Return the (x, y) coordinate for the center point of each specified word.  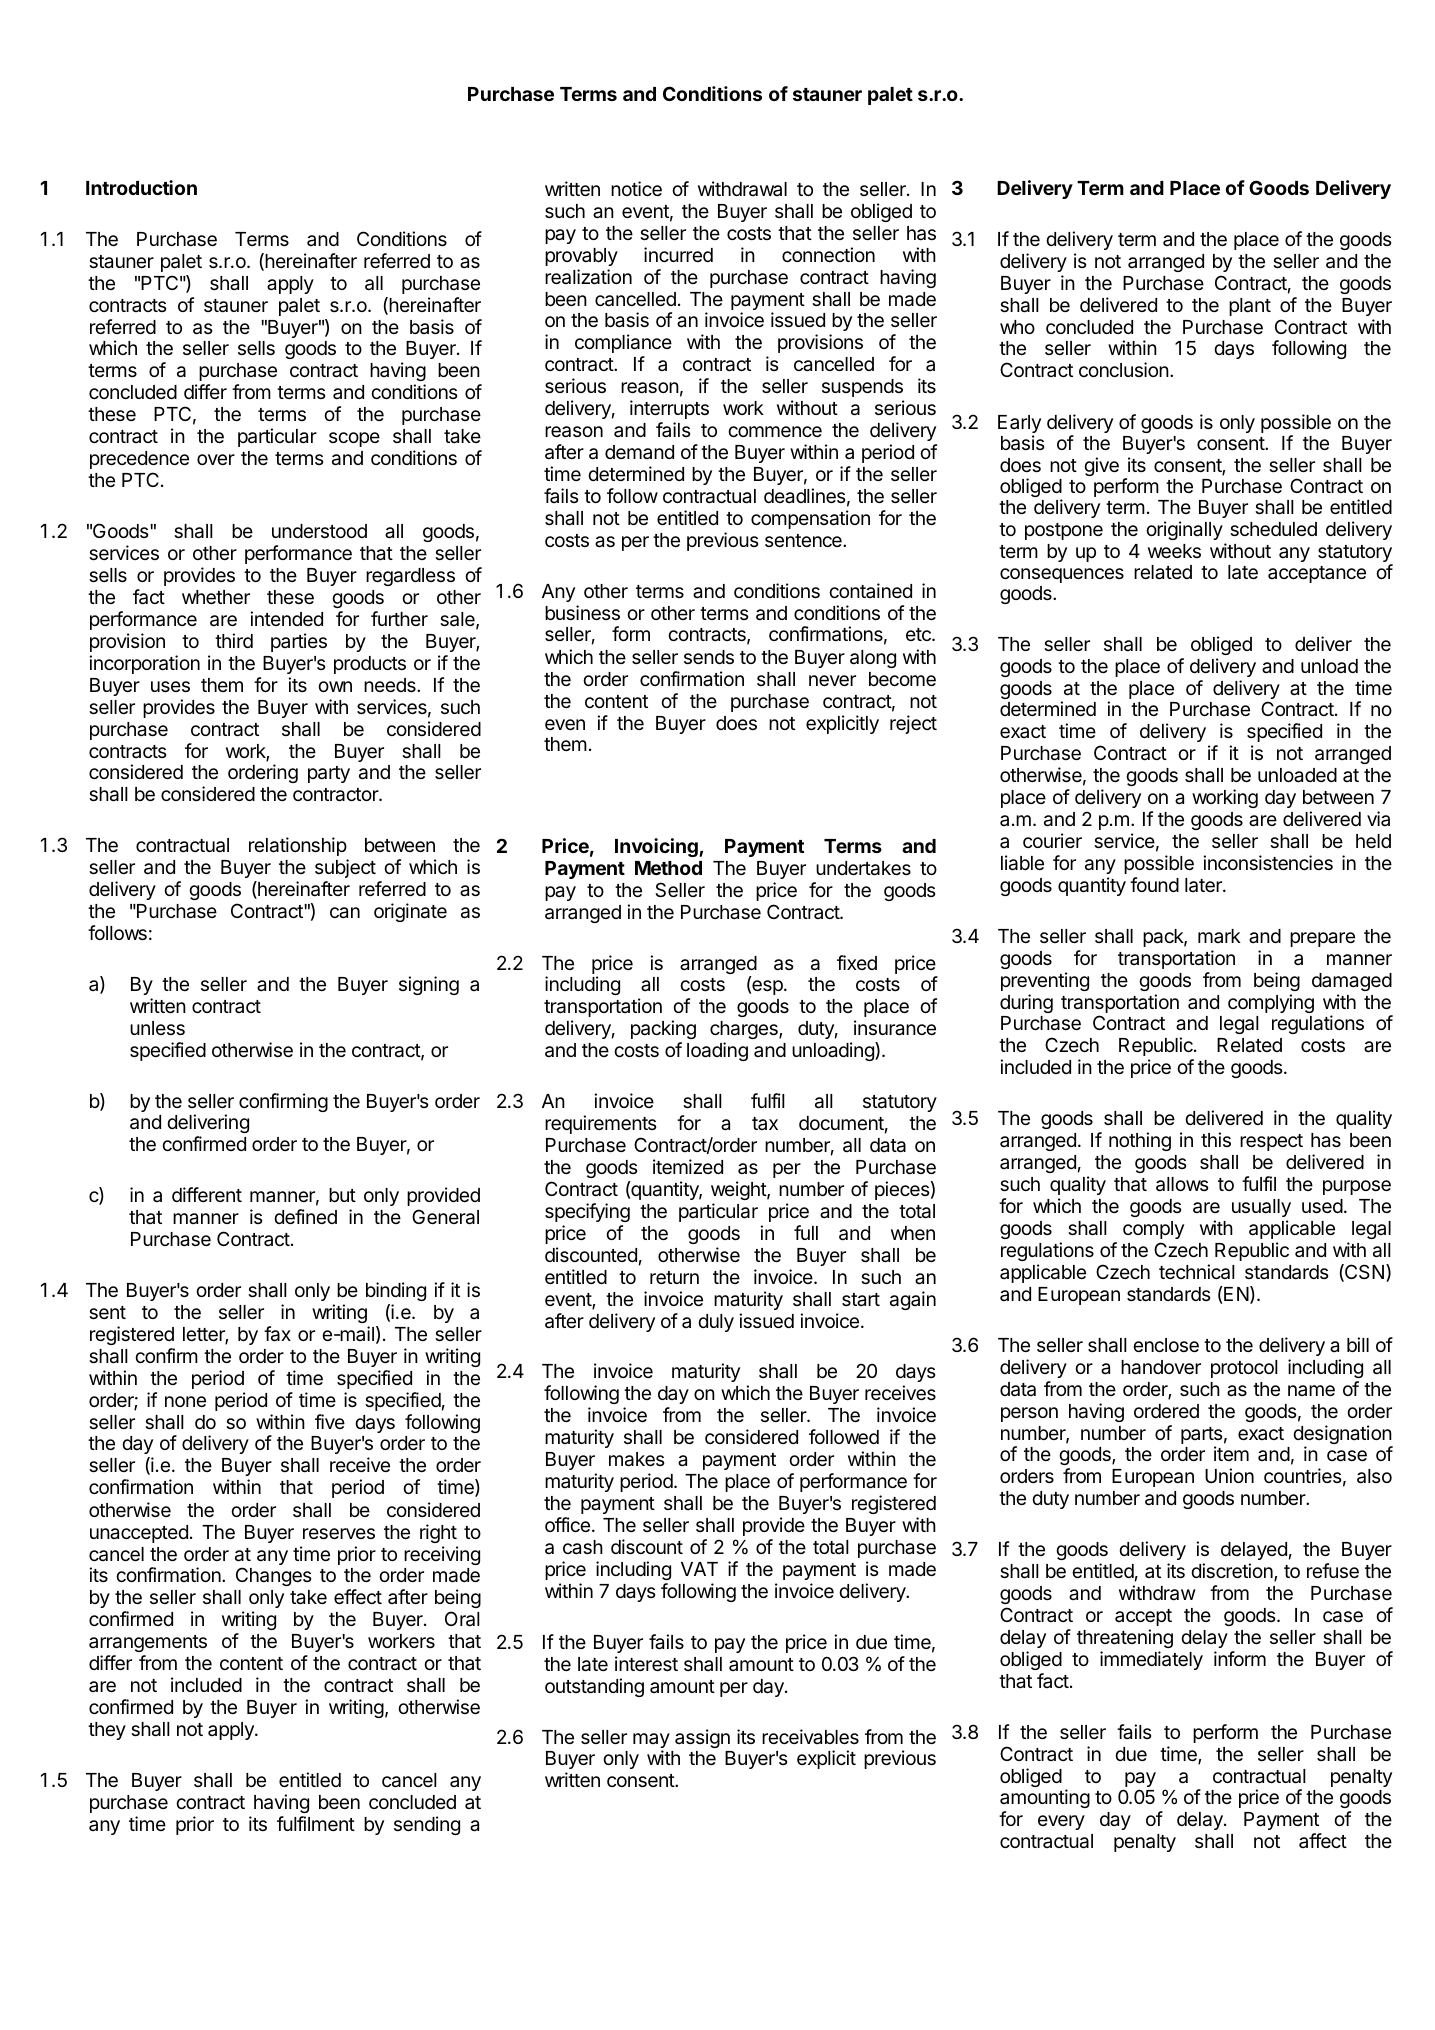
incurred (678, 254)
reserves (339, 1533)
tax (765, 1123)
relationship (298, 846)
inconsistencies (1268, 862)
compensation (810, 519)
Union (1229, 1475)
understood (319, 531)
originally (1184, 530)
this (1216, 1139)
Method (668, 868)
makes (636, 1459)
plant (1250, 307)
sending (427, 1825)
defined (305, 1216)
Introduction (141, 187)
